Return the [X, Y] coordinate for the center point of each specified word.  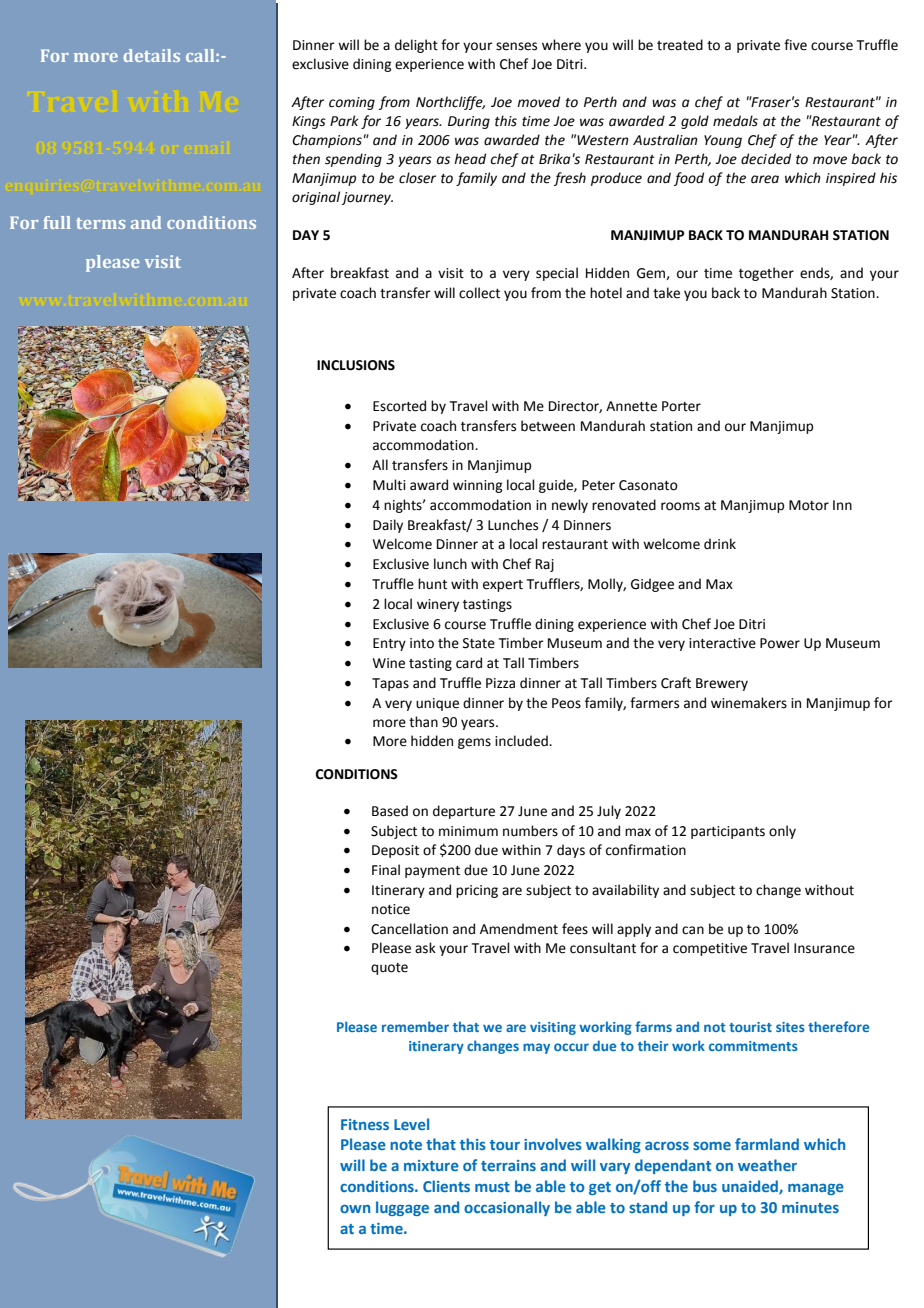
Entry [389, 644]
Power [780, 643]
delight [416, 46]
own [355, 1209]
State [479, 643]
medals [735, 121]
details [152, 55]
